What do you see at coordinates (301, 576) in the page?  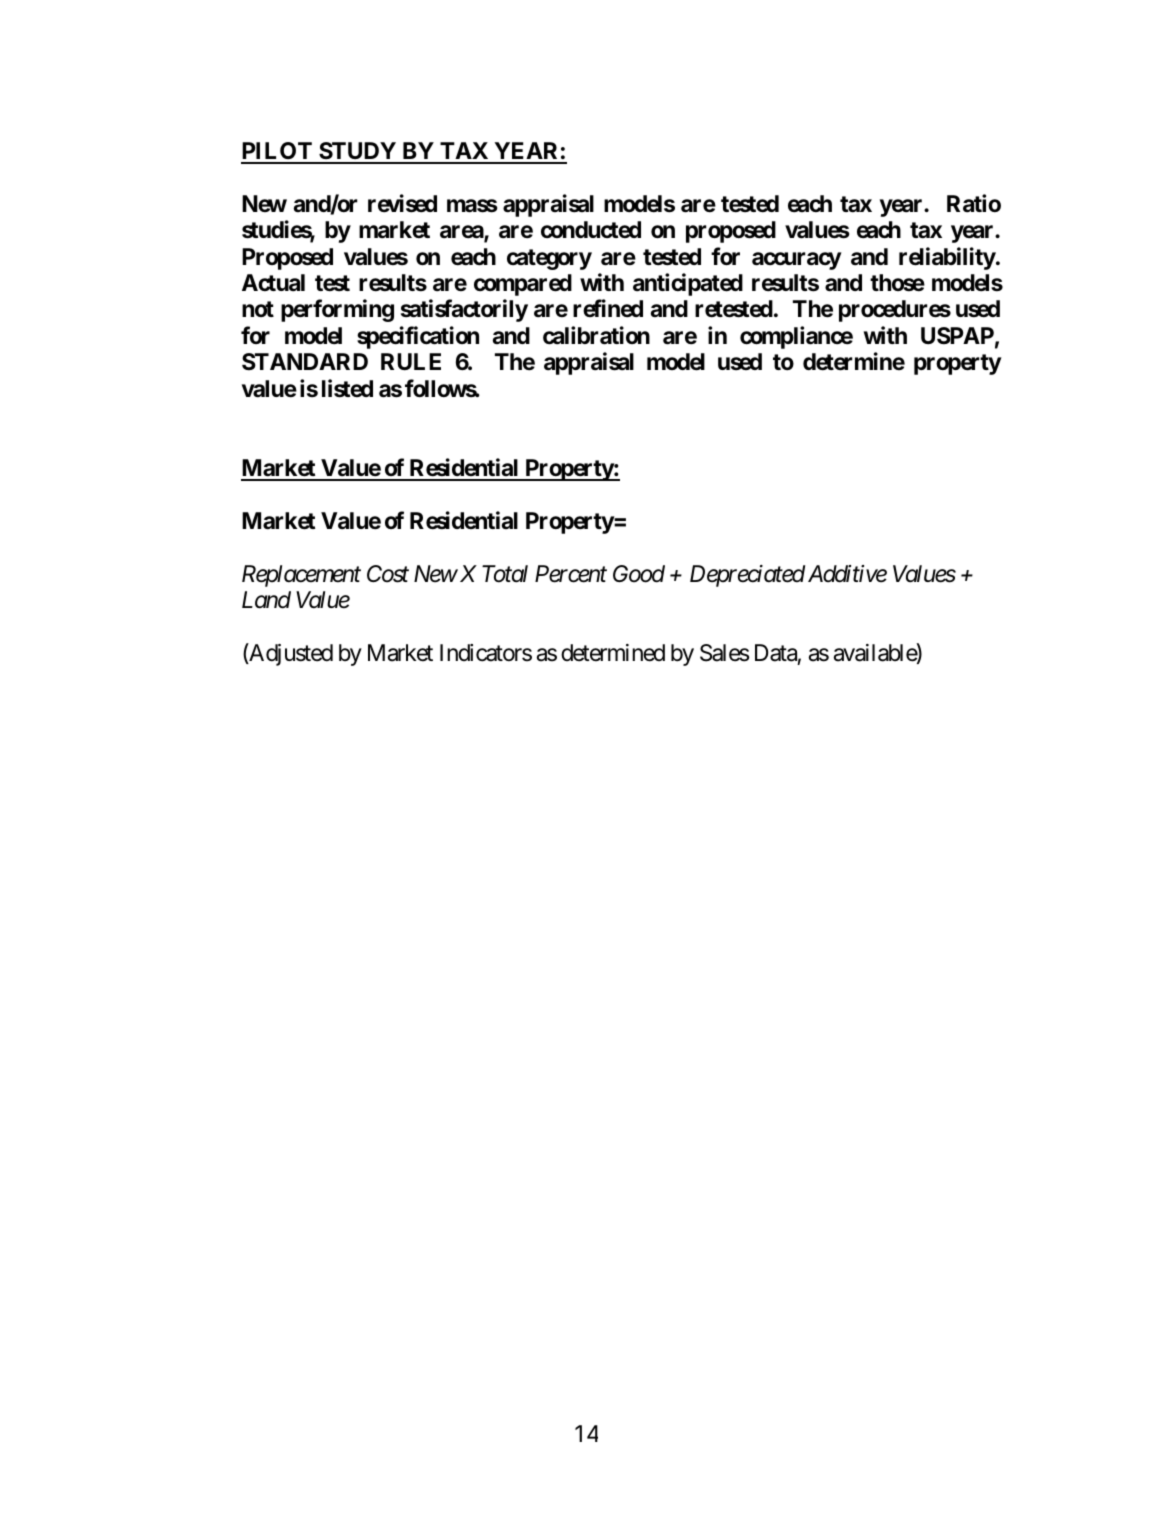 I see `Replacement` at bounding box center [301, 576].
